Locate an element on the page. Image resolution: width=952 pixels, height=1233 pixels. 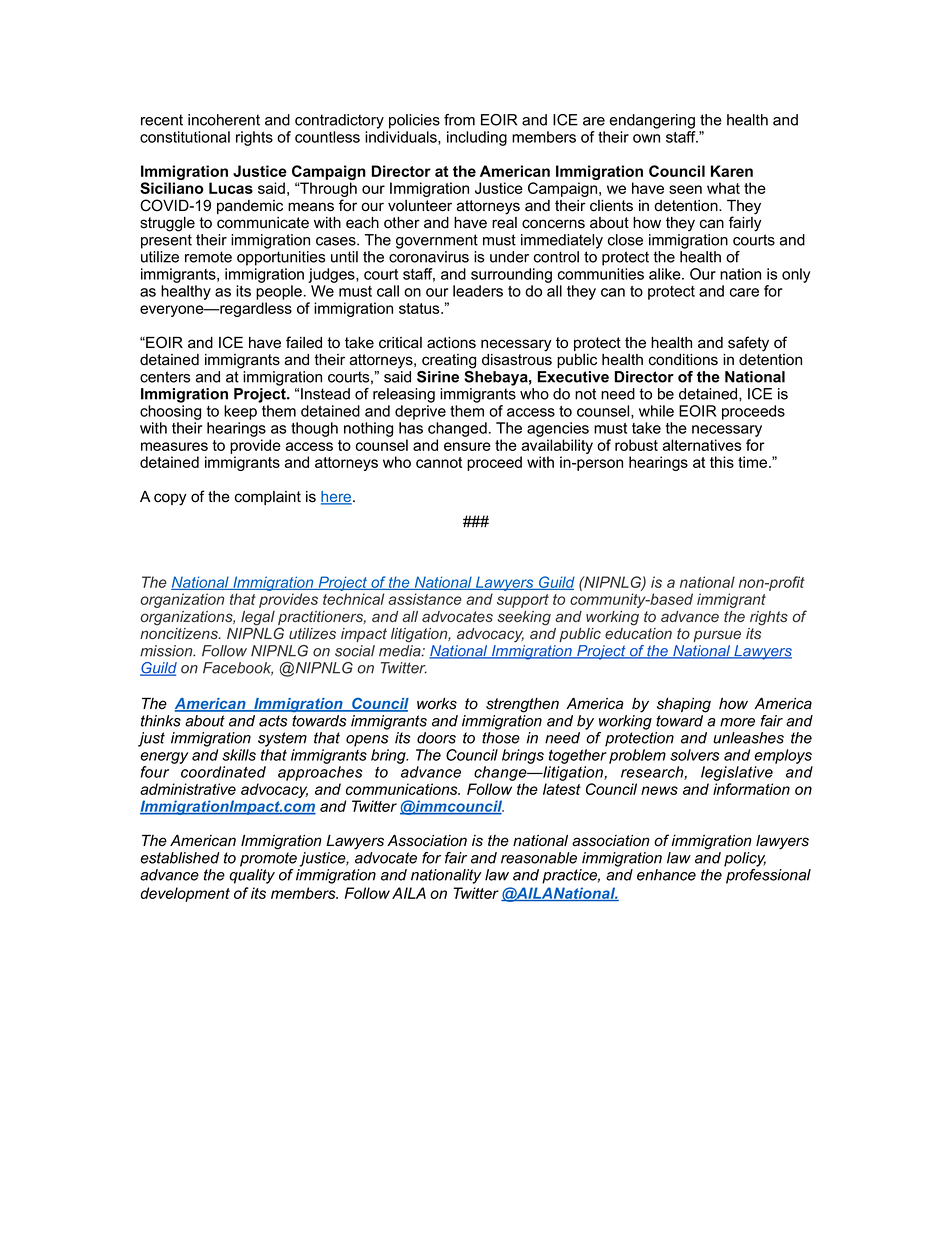
quality is located at coordinates (252, 876).
